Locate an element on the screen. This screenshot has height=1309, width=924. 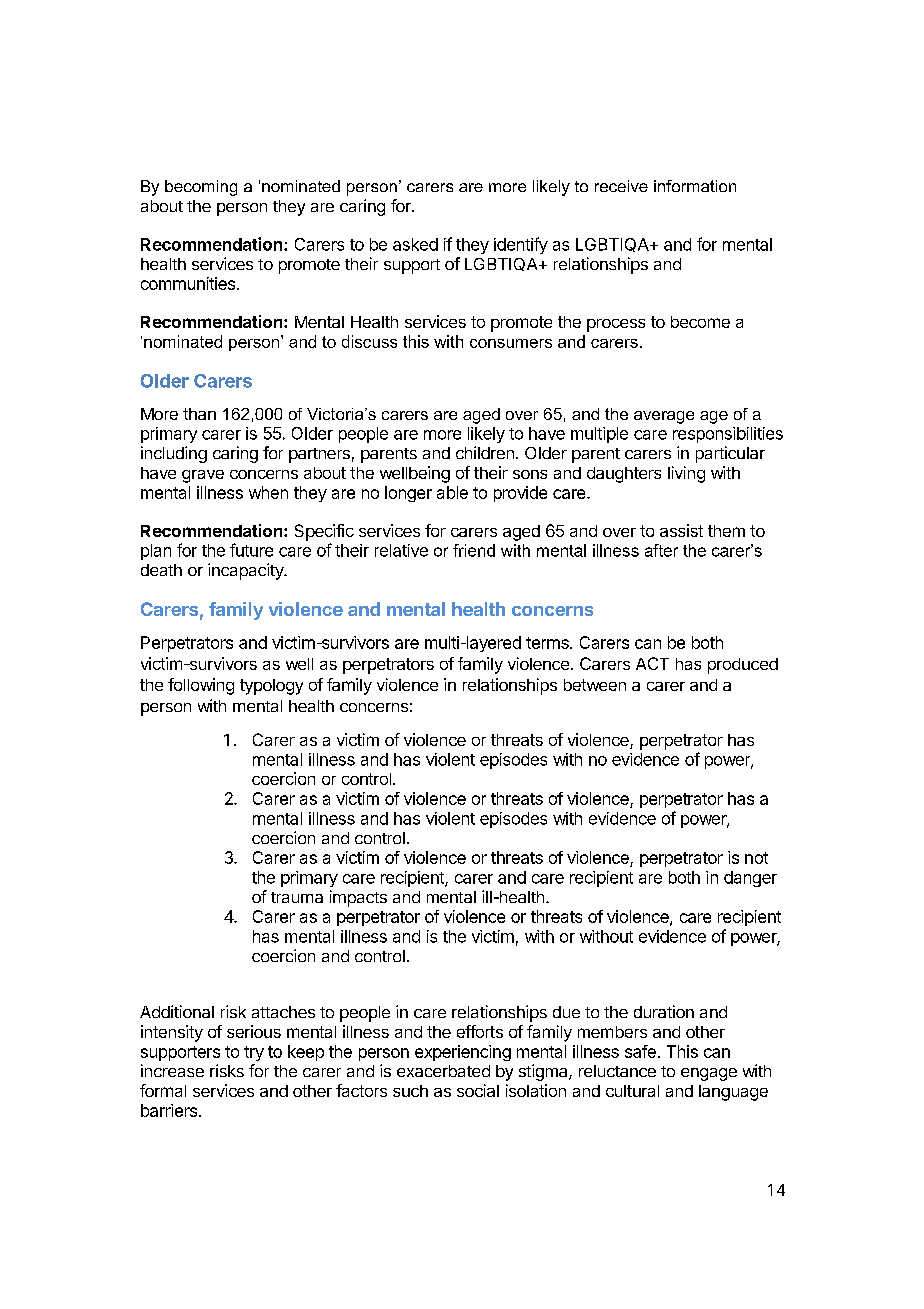
try is located at coordinates (254, 1053).
